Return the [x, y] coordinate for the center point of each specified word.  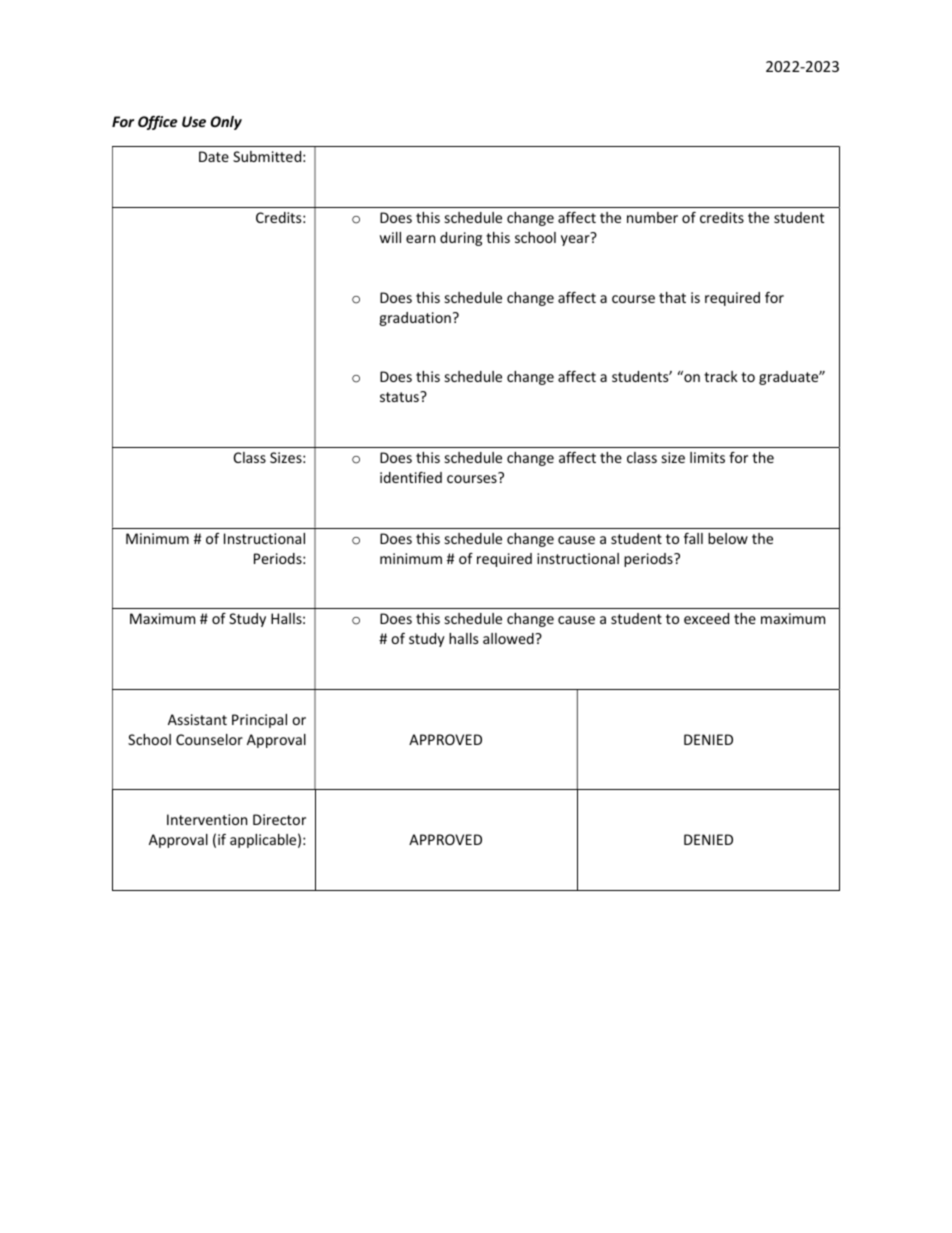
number [652, 217]
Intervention [207, 819]
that [672, 297]
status [400, 397]
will [390, 237]
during [461, 239]
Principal [259, 721]
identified [411, 477]
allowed [509, 638]
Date [214, 156]
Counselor [209, 739]
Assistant [197, 719]
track [721, 376]
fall [693, 538]
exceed [706, 618]
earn [420, 239]
